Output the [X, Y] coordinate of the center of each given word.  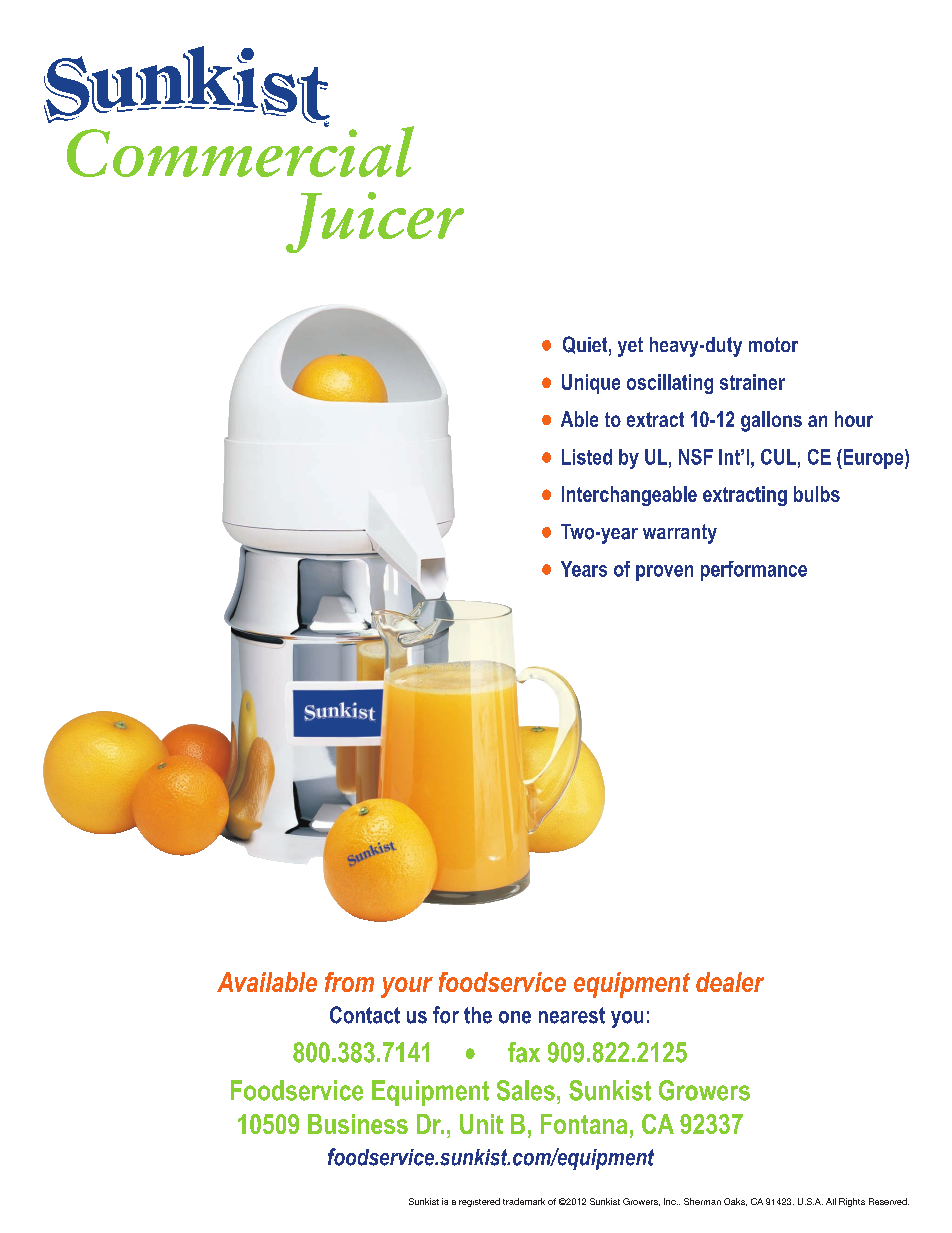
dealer [730, 982]
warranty [680, 534]
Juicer [375, 222]
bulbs [817, 494]
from [349, 982]
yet [630, 347]
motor [773, 344]
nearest [572, 1015]
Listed [587, 457]
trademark [524, 1201]
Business [358, 1124]
